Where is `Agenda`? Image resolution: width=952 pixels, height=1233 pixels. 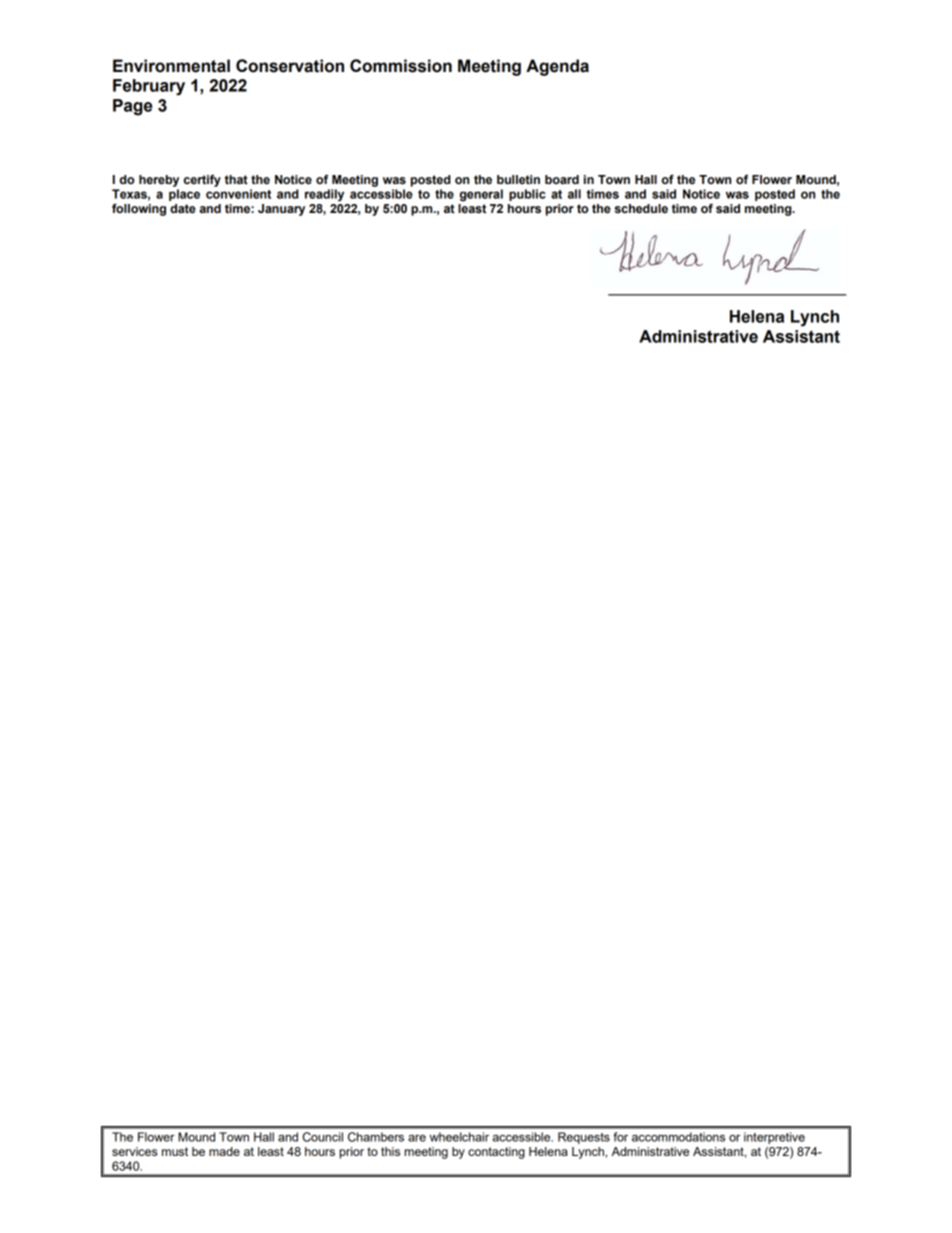 Agenda is located at coordinates (557, 67).
